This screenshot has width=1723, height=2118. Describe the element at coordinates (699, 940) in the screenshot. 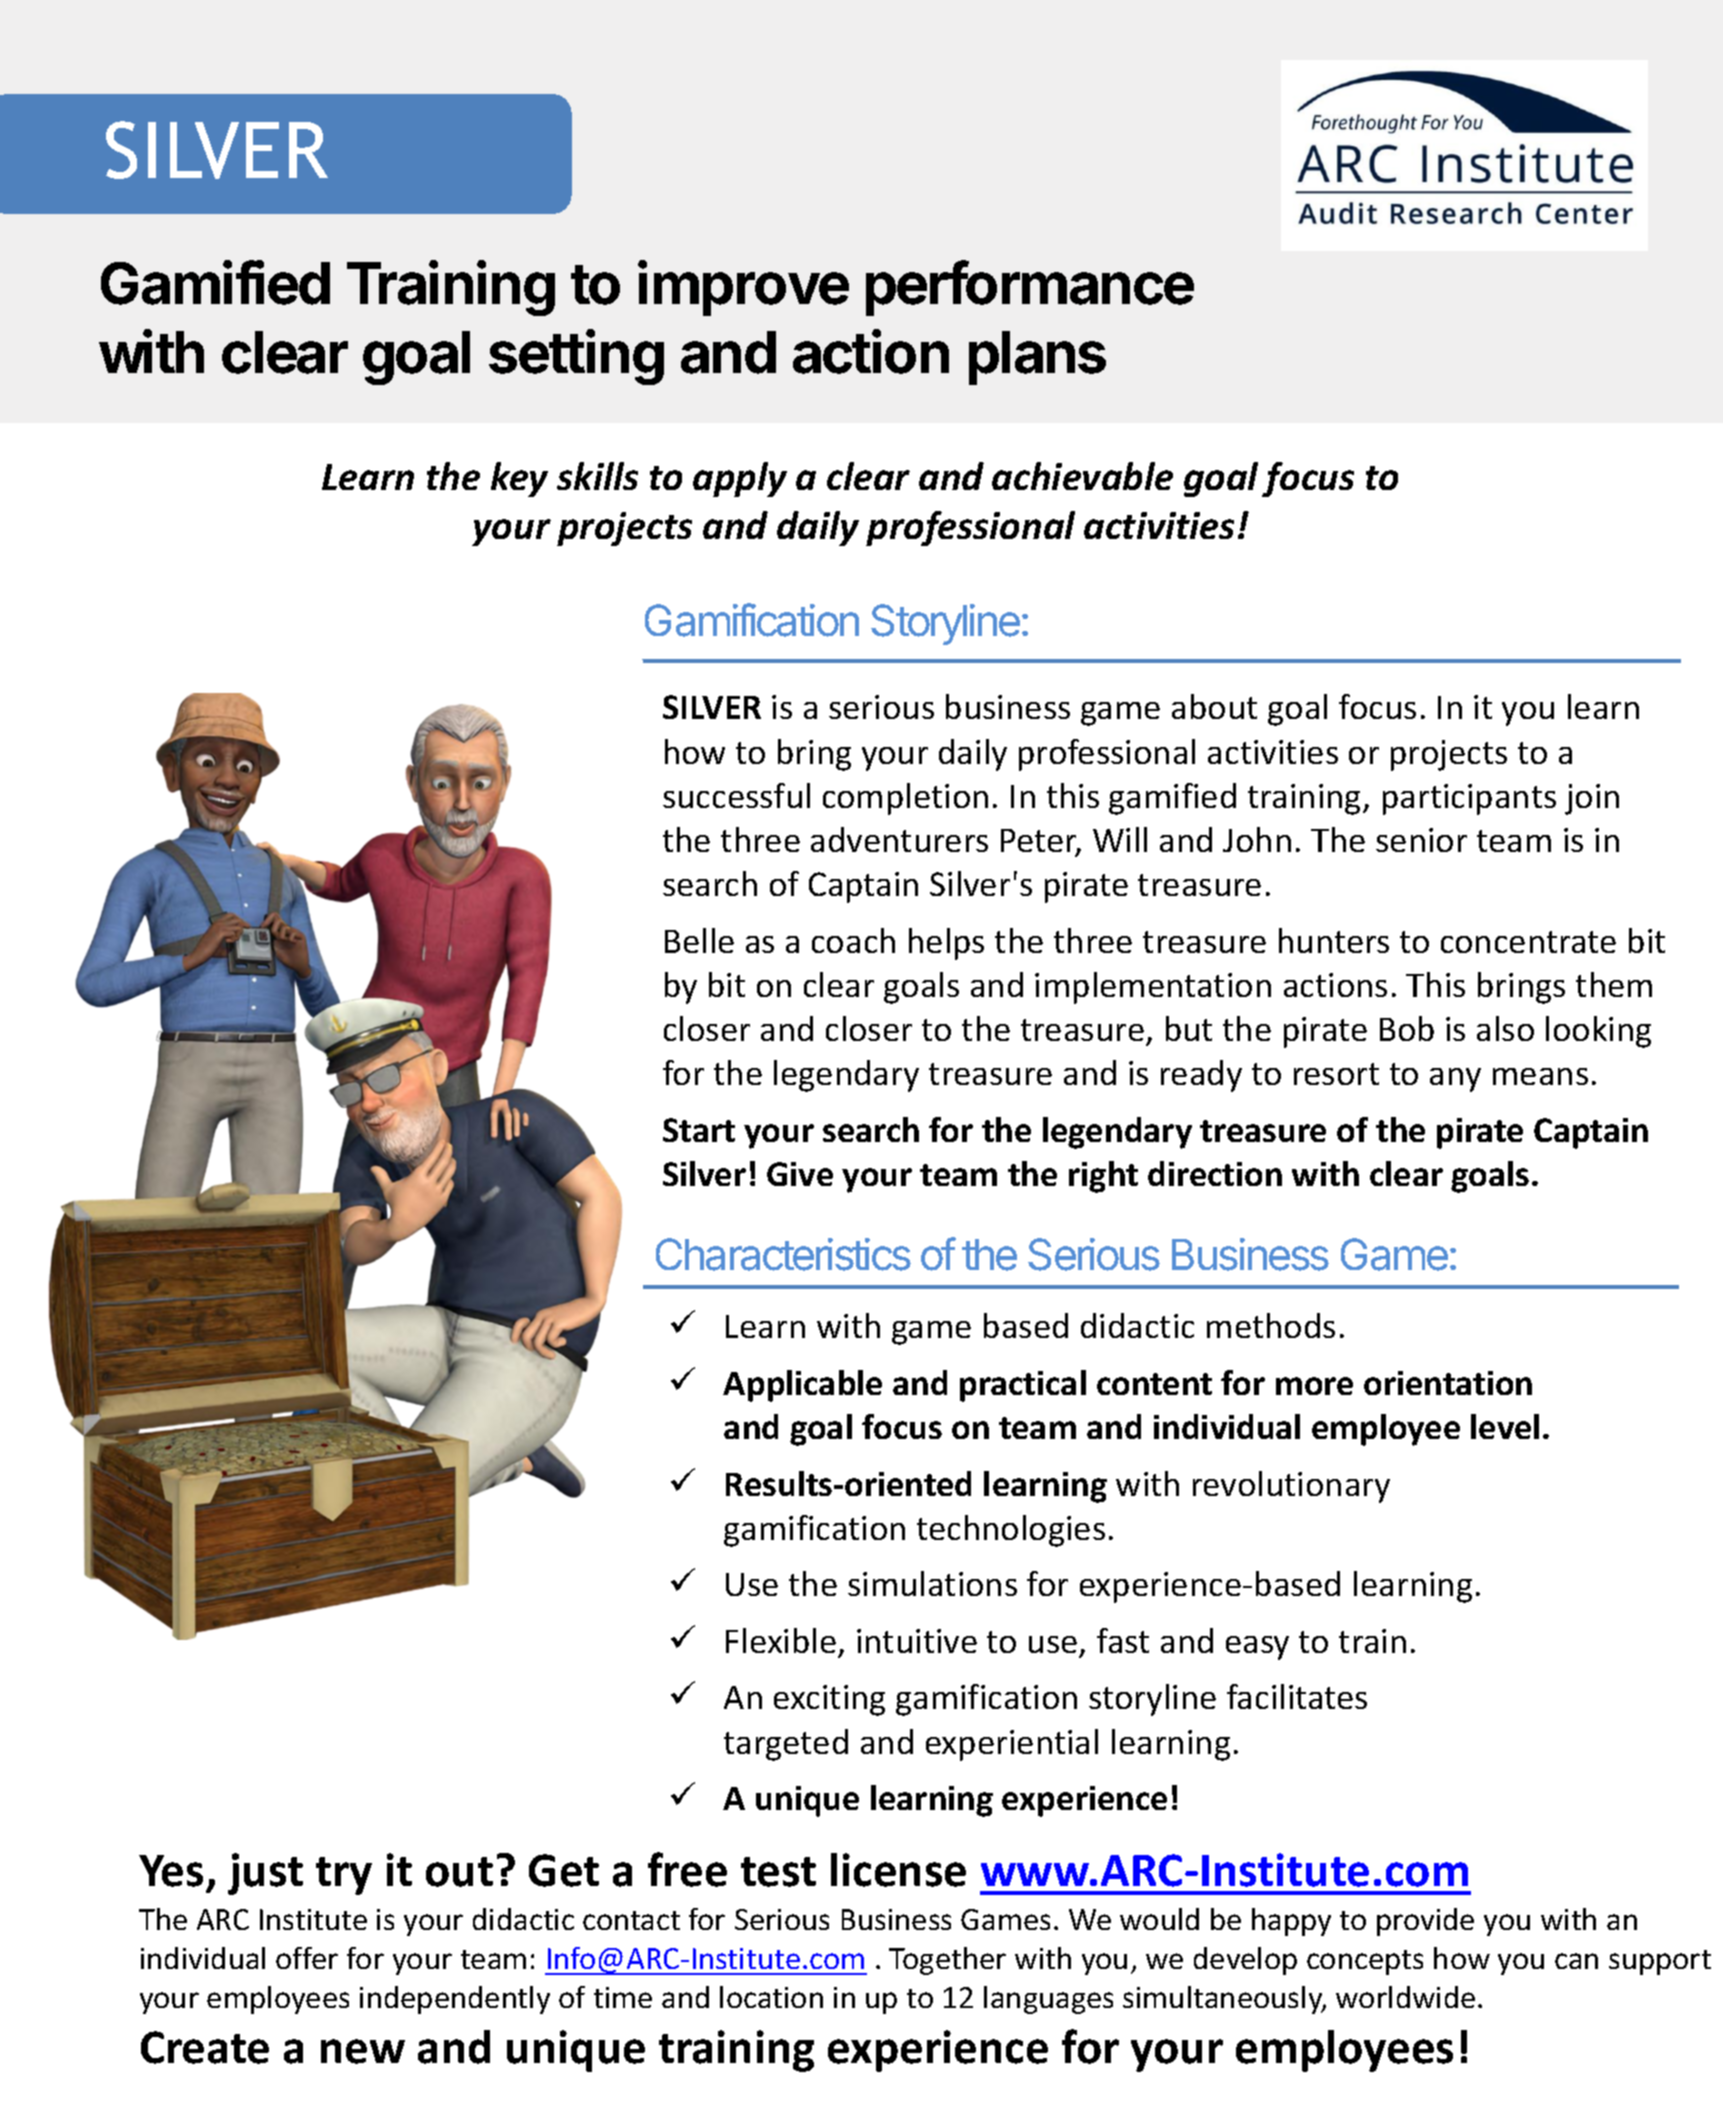

I see `Belle` at that location.
